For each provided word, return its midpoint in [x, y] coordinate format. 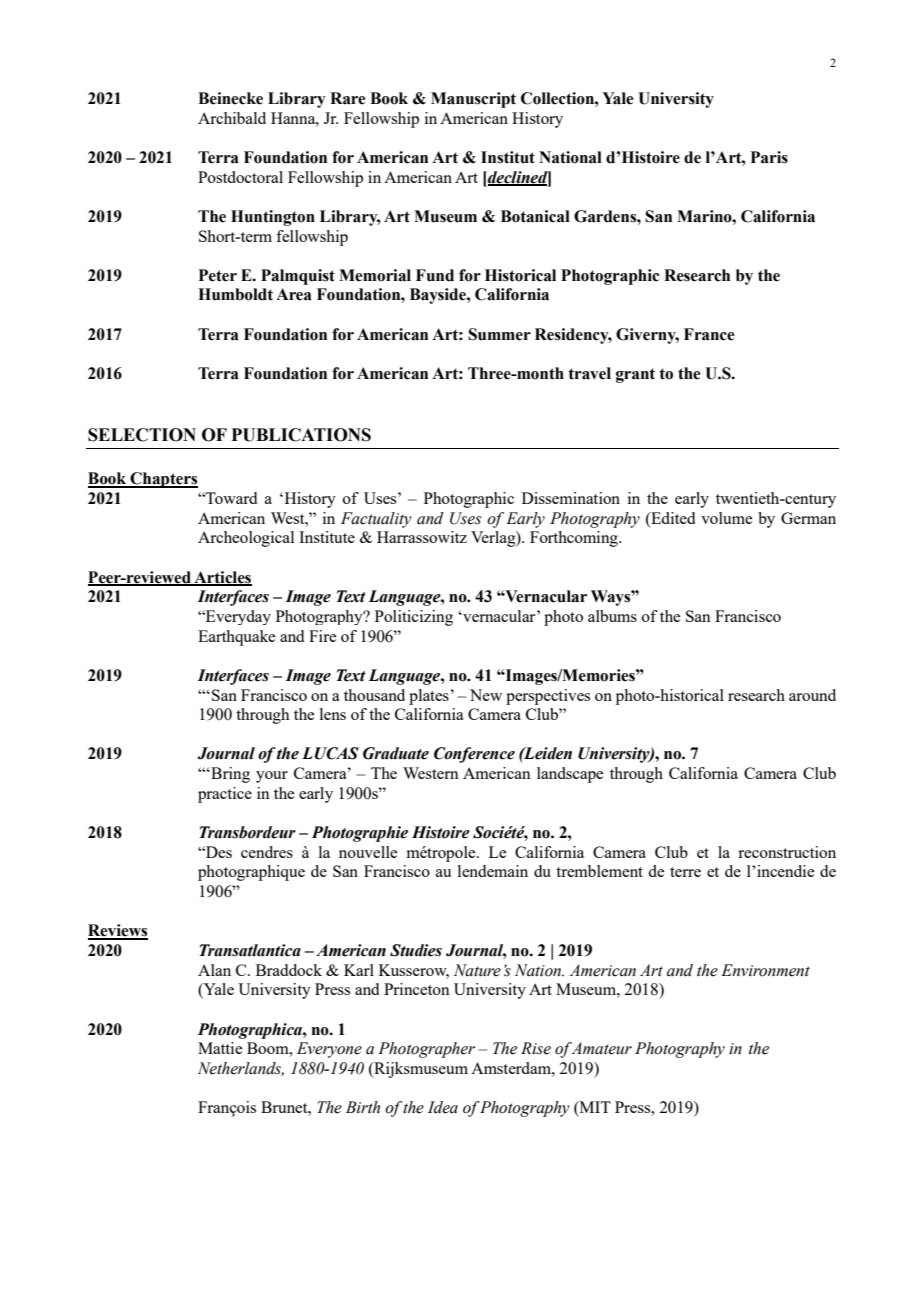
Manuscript [473, 100]
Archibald [232, 118]
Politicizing [414, 618]
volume [726, 518]
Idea [443, 1107]
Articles [222, 578]
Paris [769, 157]
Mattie [220, 1048]
